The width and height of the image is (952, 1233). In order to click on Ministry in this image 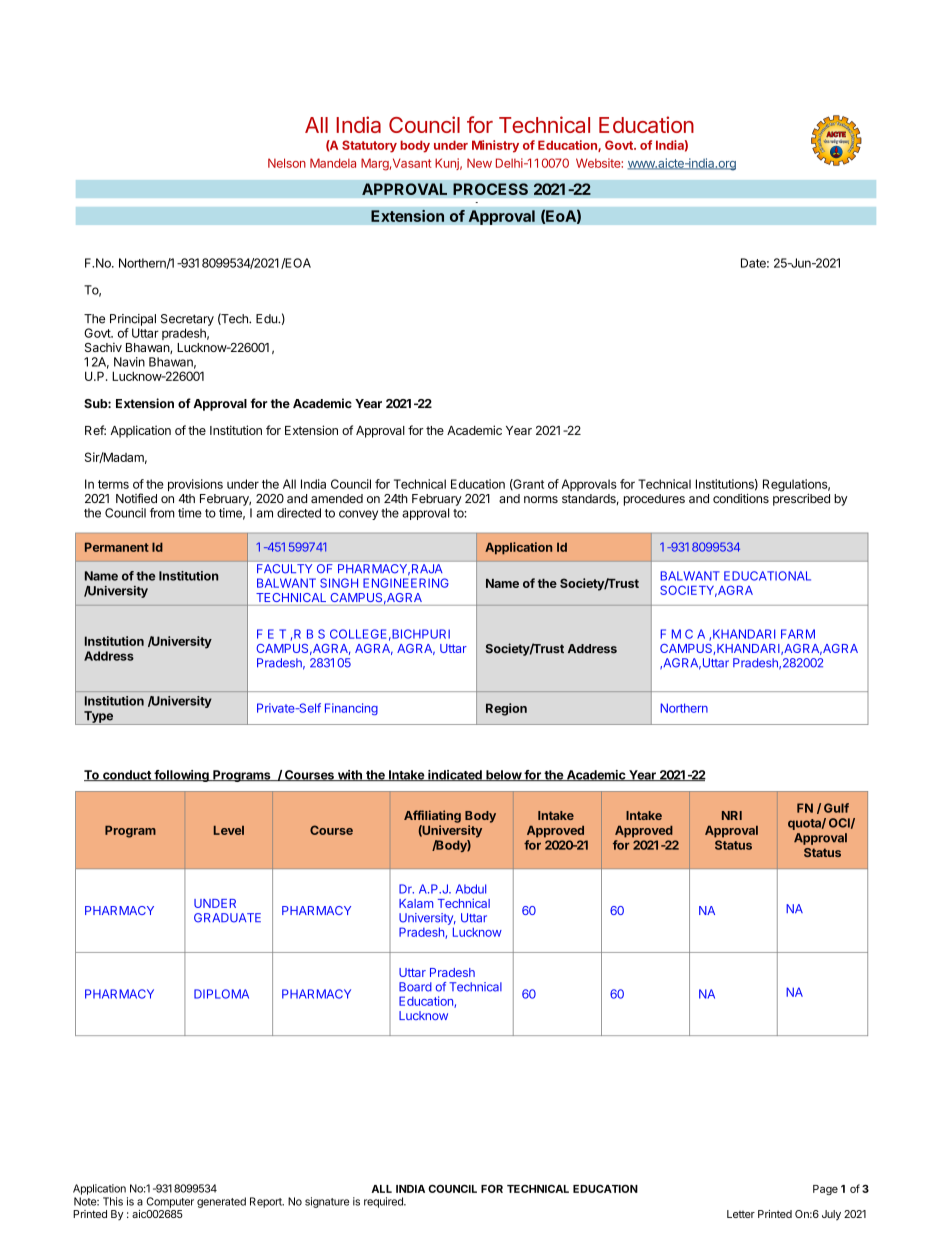, I will do `click(495, 146)`.
